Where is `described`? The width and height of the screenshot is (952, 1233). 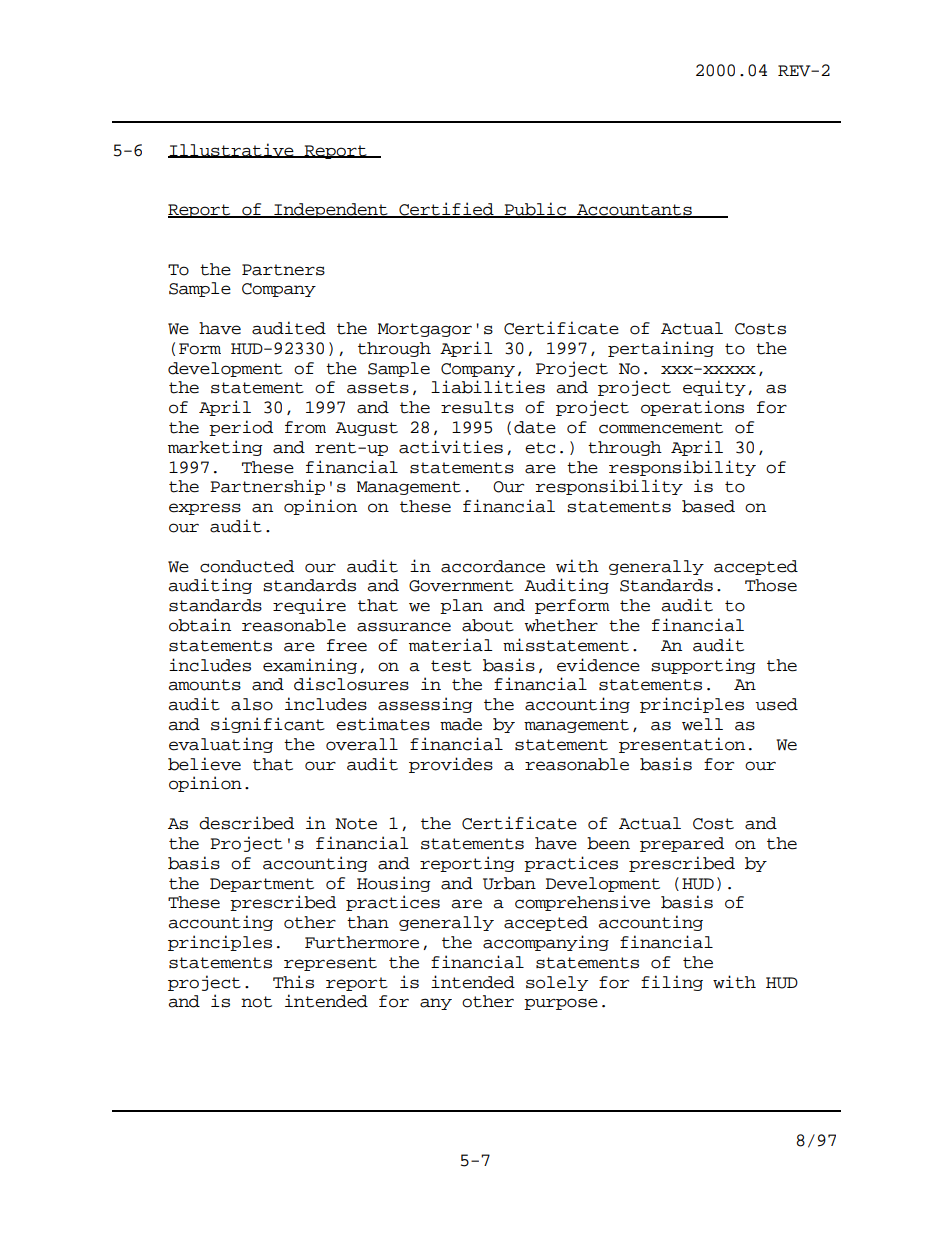
described is located at coordinates (246, 823).
